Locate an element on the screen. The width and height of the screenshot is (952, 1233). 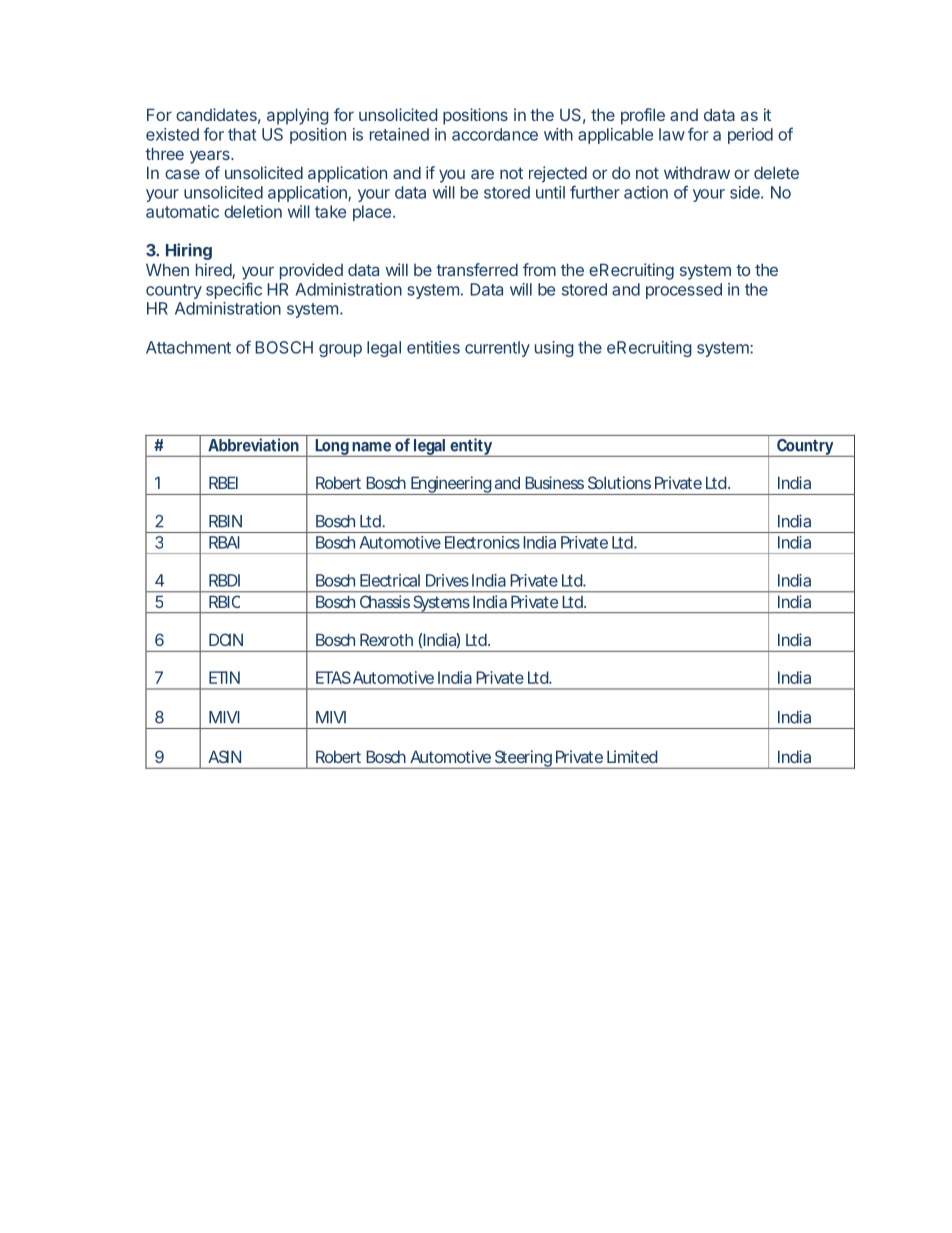
Attachment is located at coordinates (188, 347).
